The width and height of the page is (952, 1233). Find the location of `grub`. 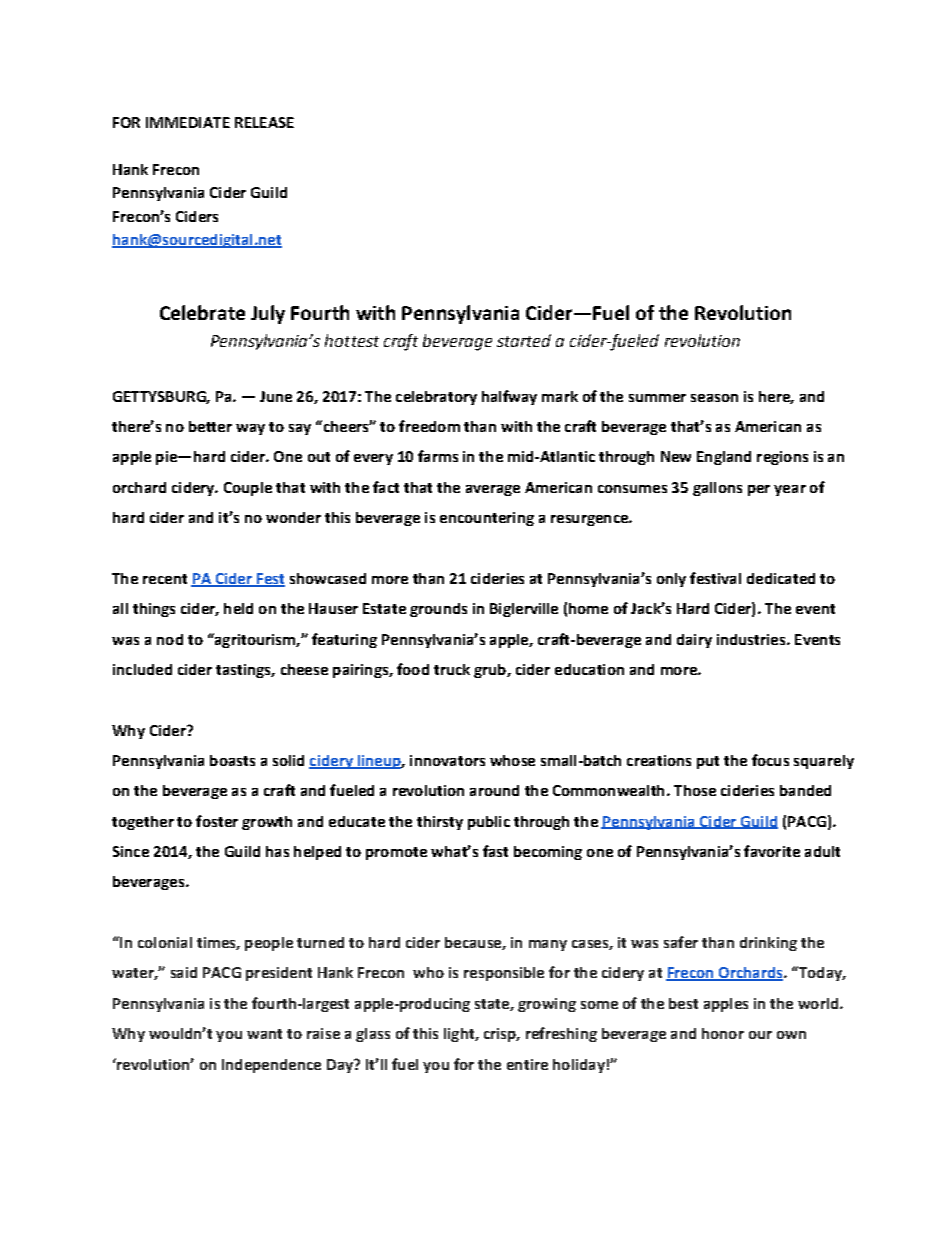

grub is located at coordinates (491, 671).
